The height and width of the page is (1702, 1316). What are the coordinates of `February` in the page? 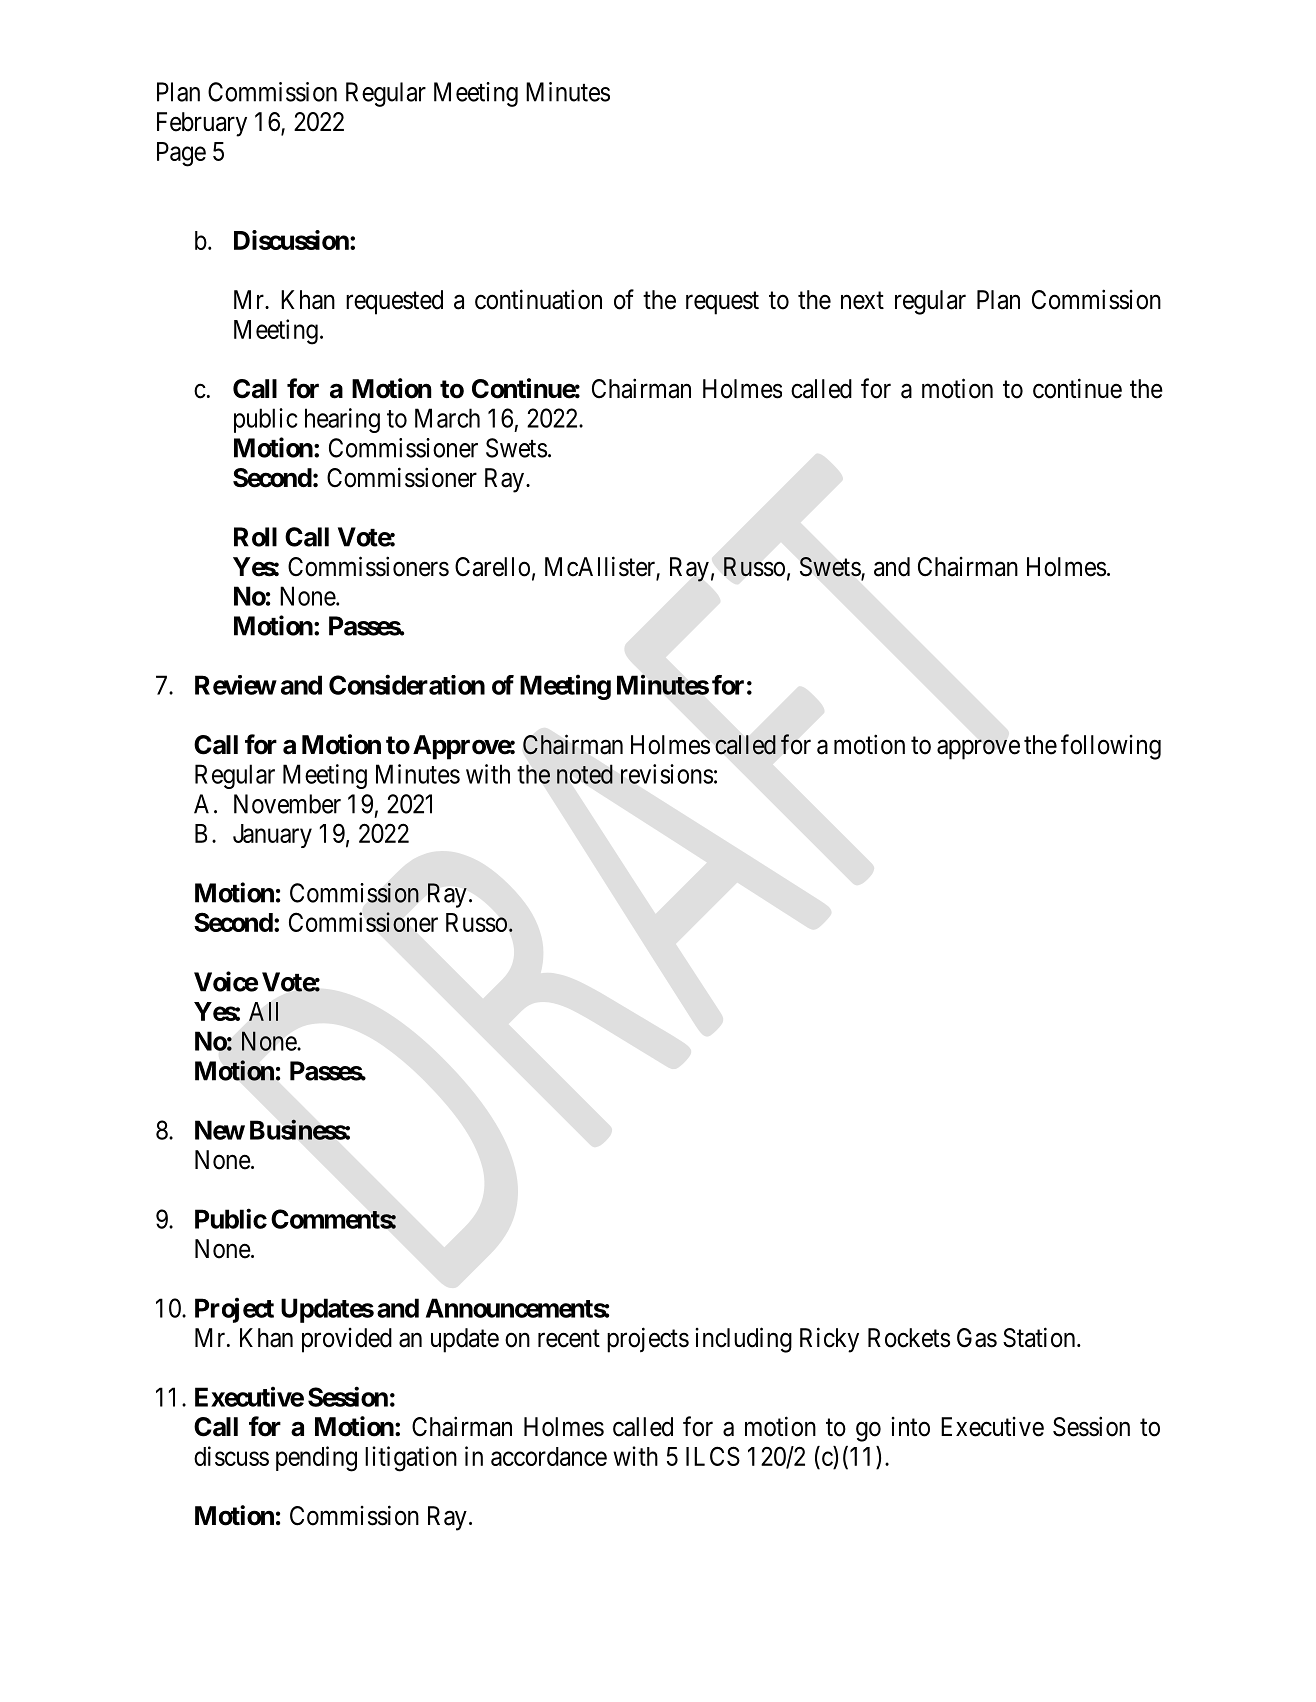 It's located at (202, 124).
